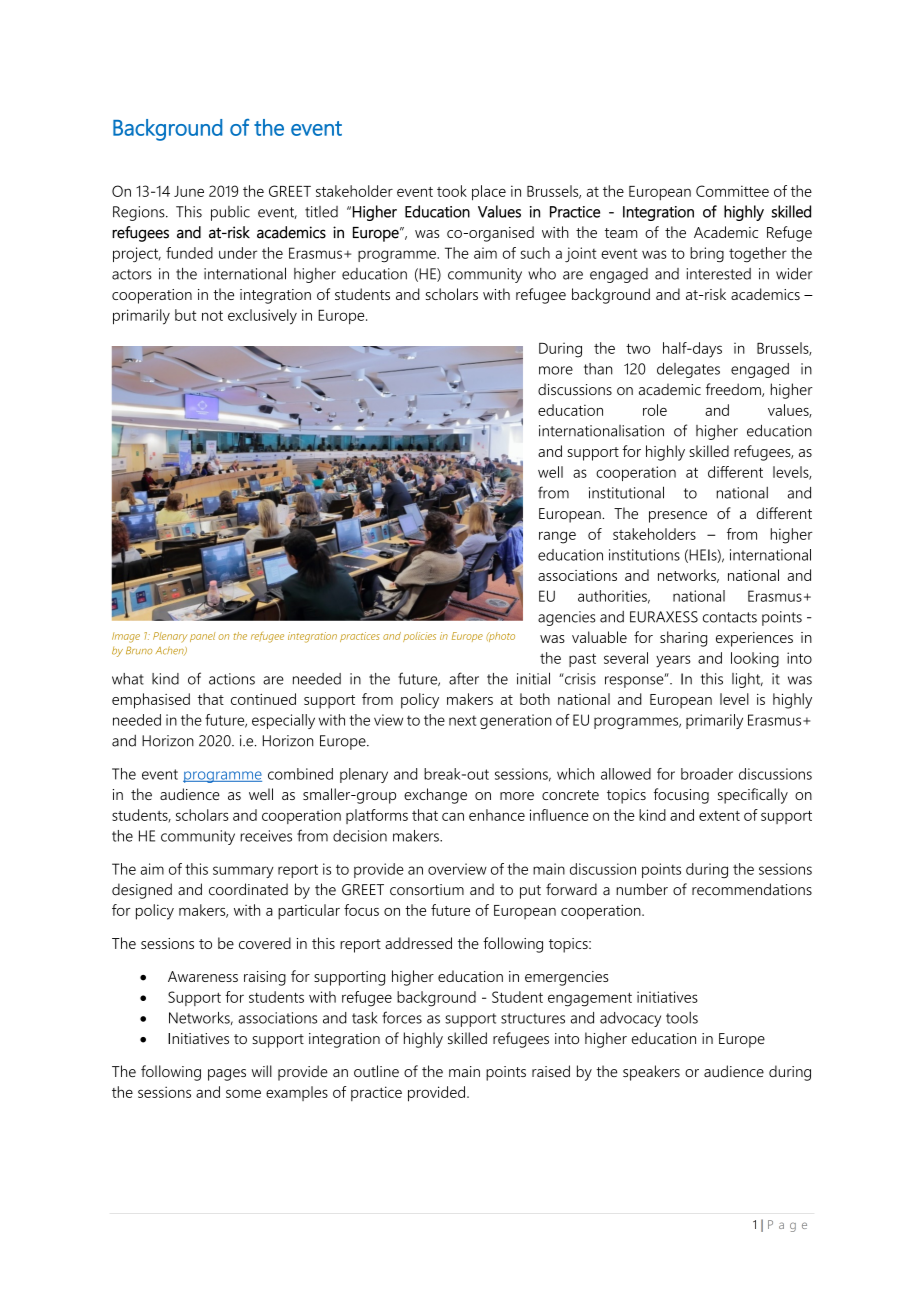  Describe the element at coordinates (212, 315) in the image. I see `not` at that location.
